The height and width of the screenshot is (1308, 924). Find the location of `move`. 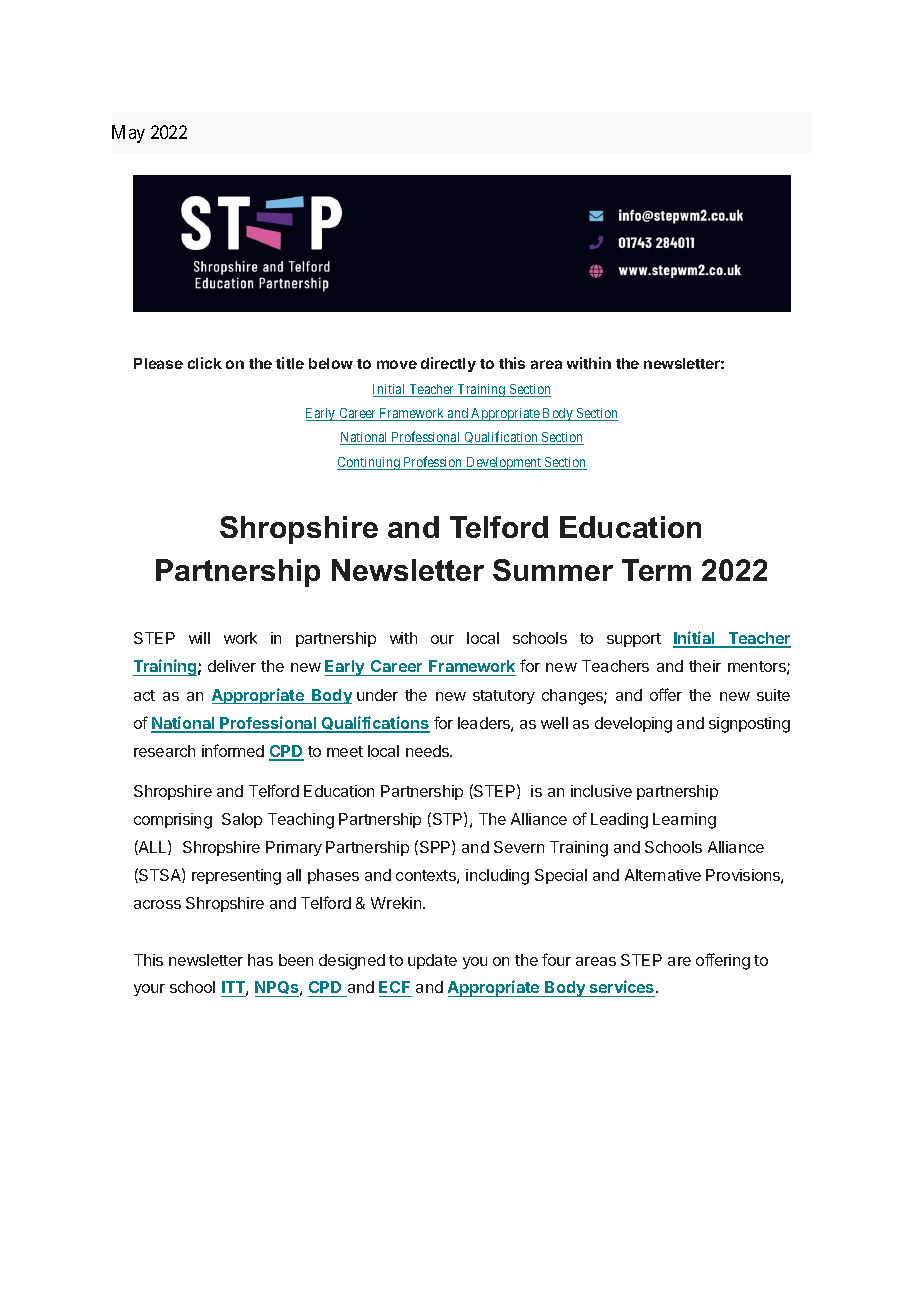

move is located at coordinates (397, 364).
